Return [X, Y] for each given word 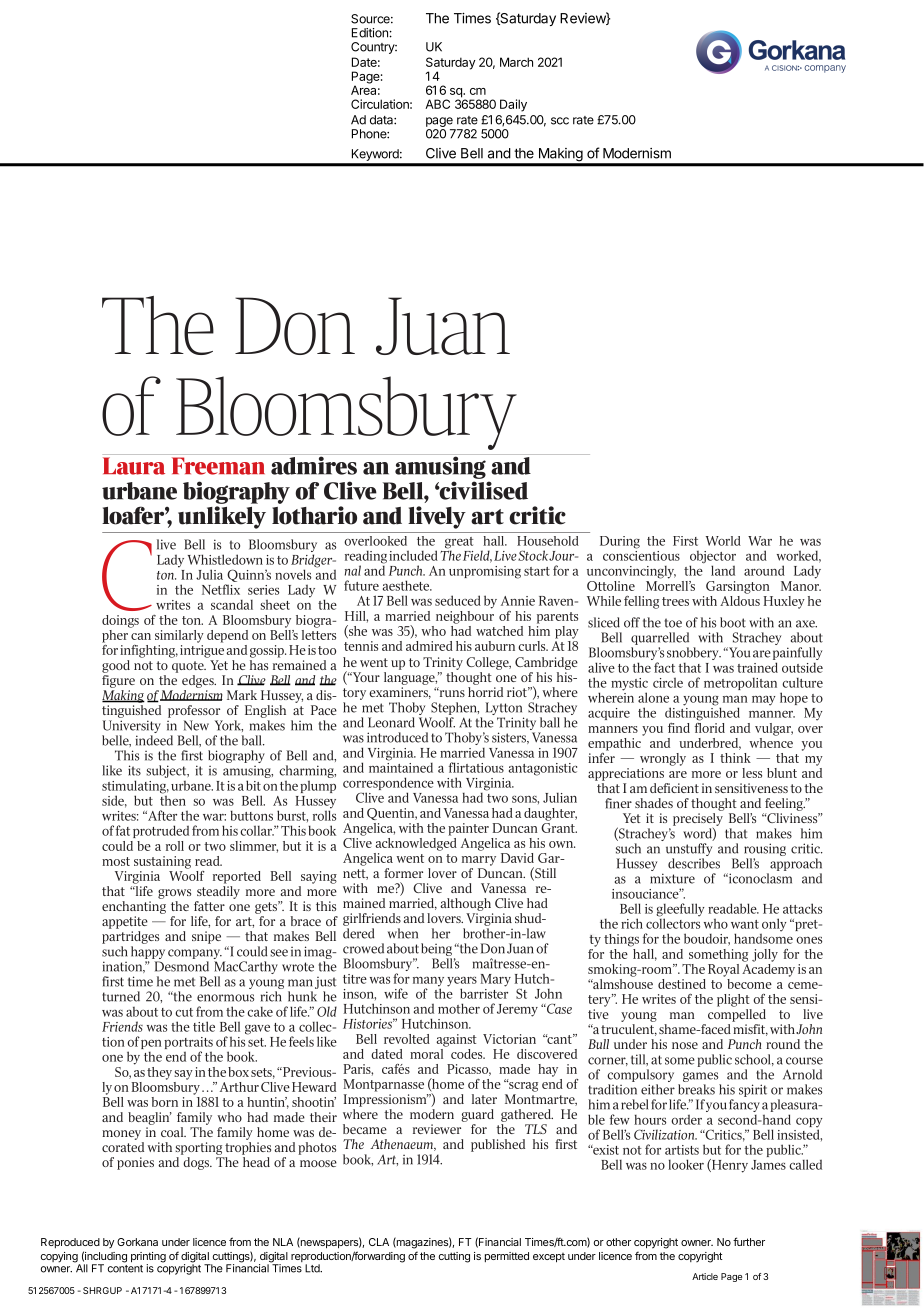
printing [148, 1258]
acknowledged [416, 843]
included [413, 555]
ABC [437, 104]
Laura [134, 466]
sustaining [162, 862]
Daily [513, 105]
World [723, 541]
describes [694, 863]
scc [560, 121]
